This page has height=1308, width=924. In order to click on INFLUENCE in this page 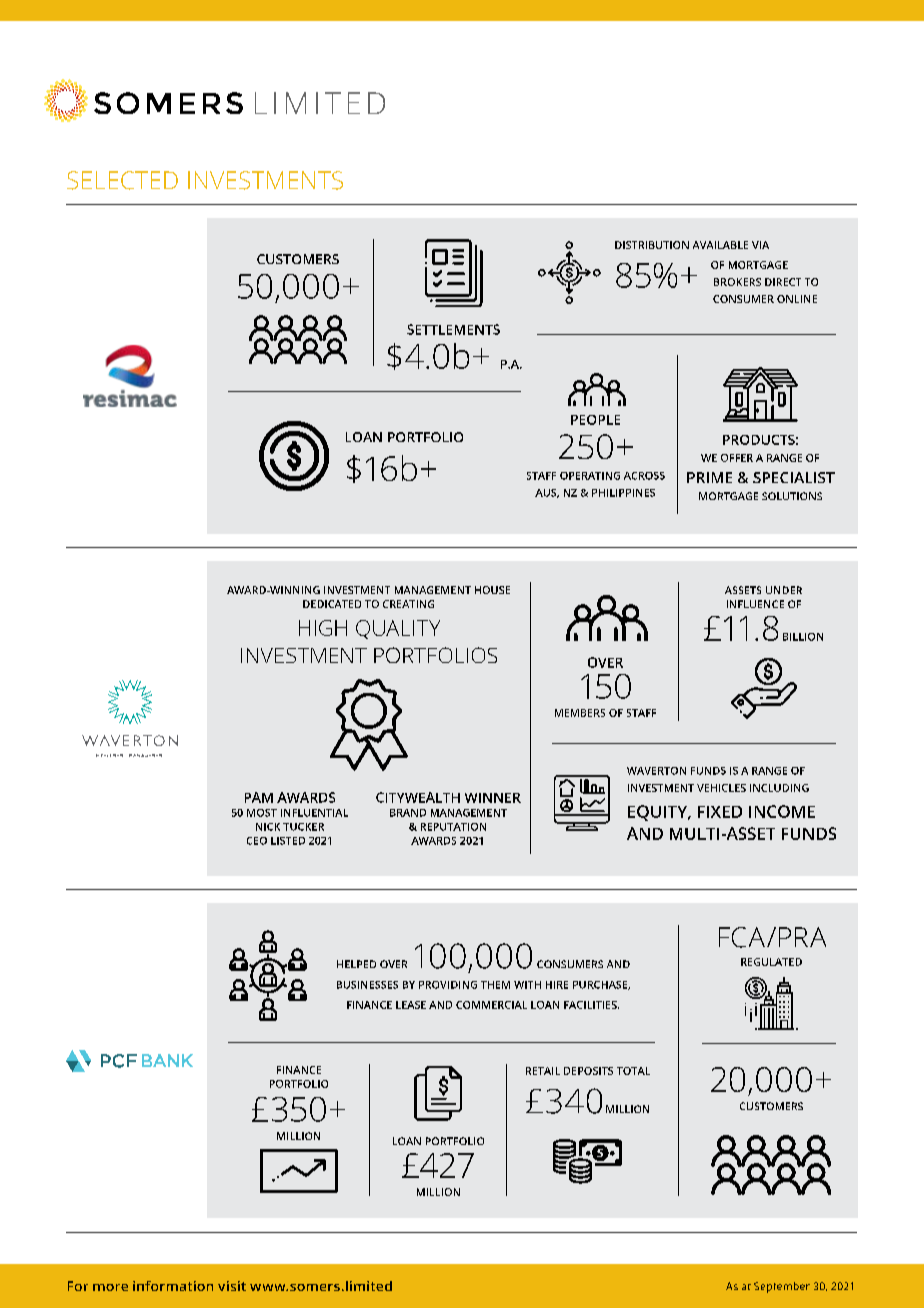, I will do `click(755, 604)`.
